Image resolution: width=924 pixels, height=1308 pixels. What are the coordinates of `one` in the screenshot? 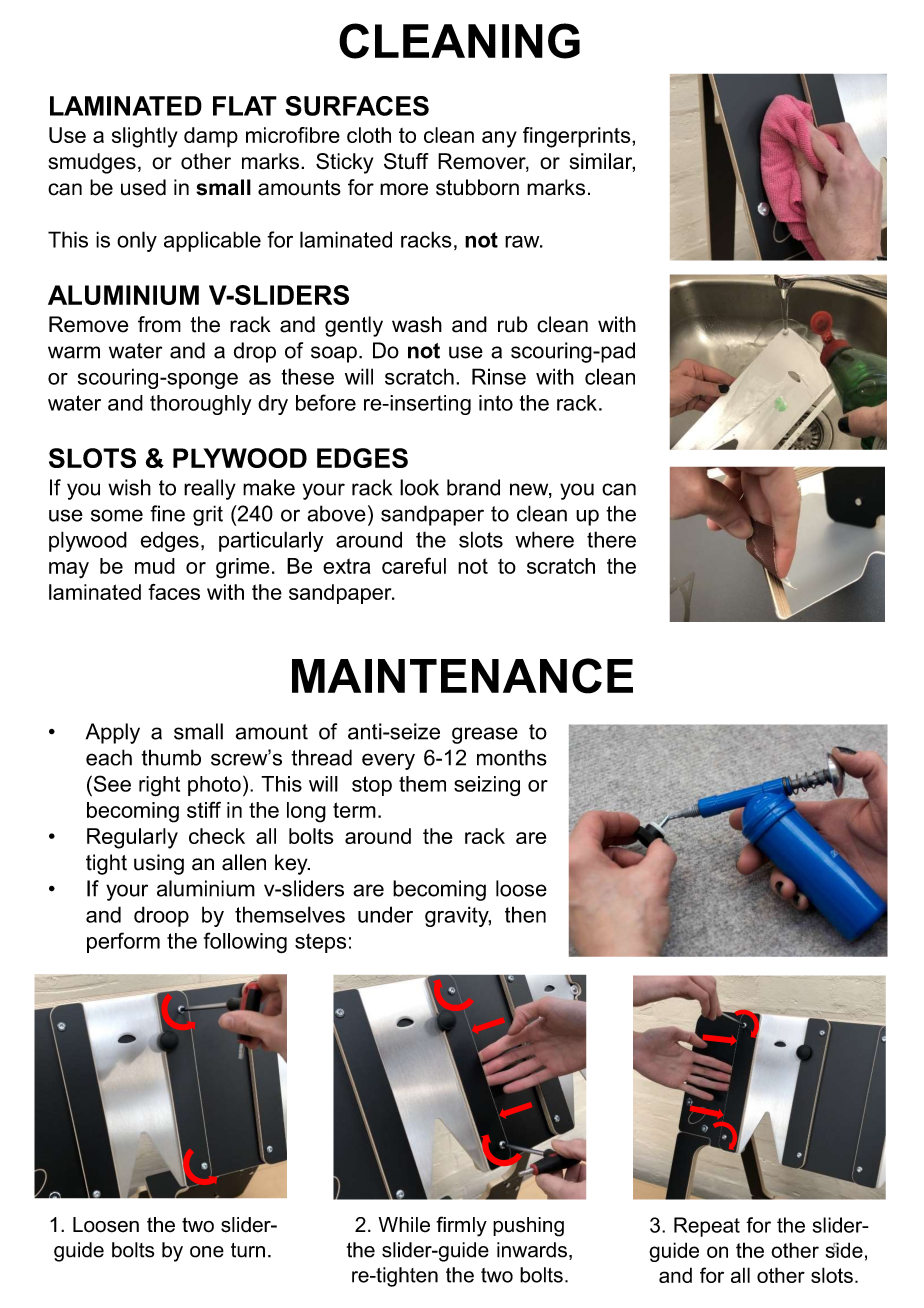 It's located at (207, 1252).
